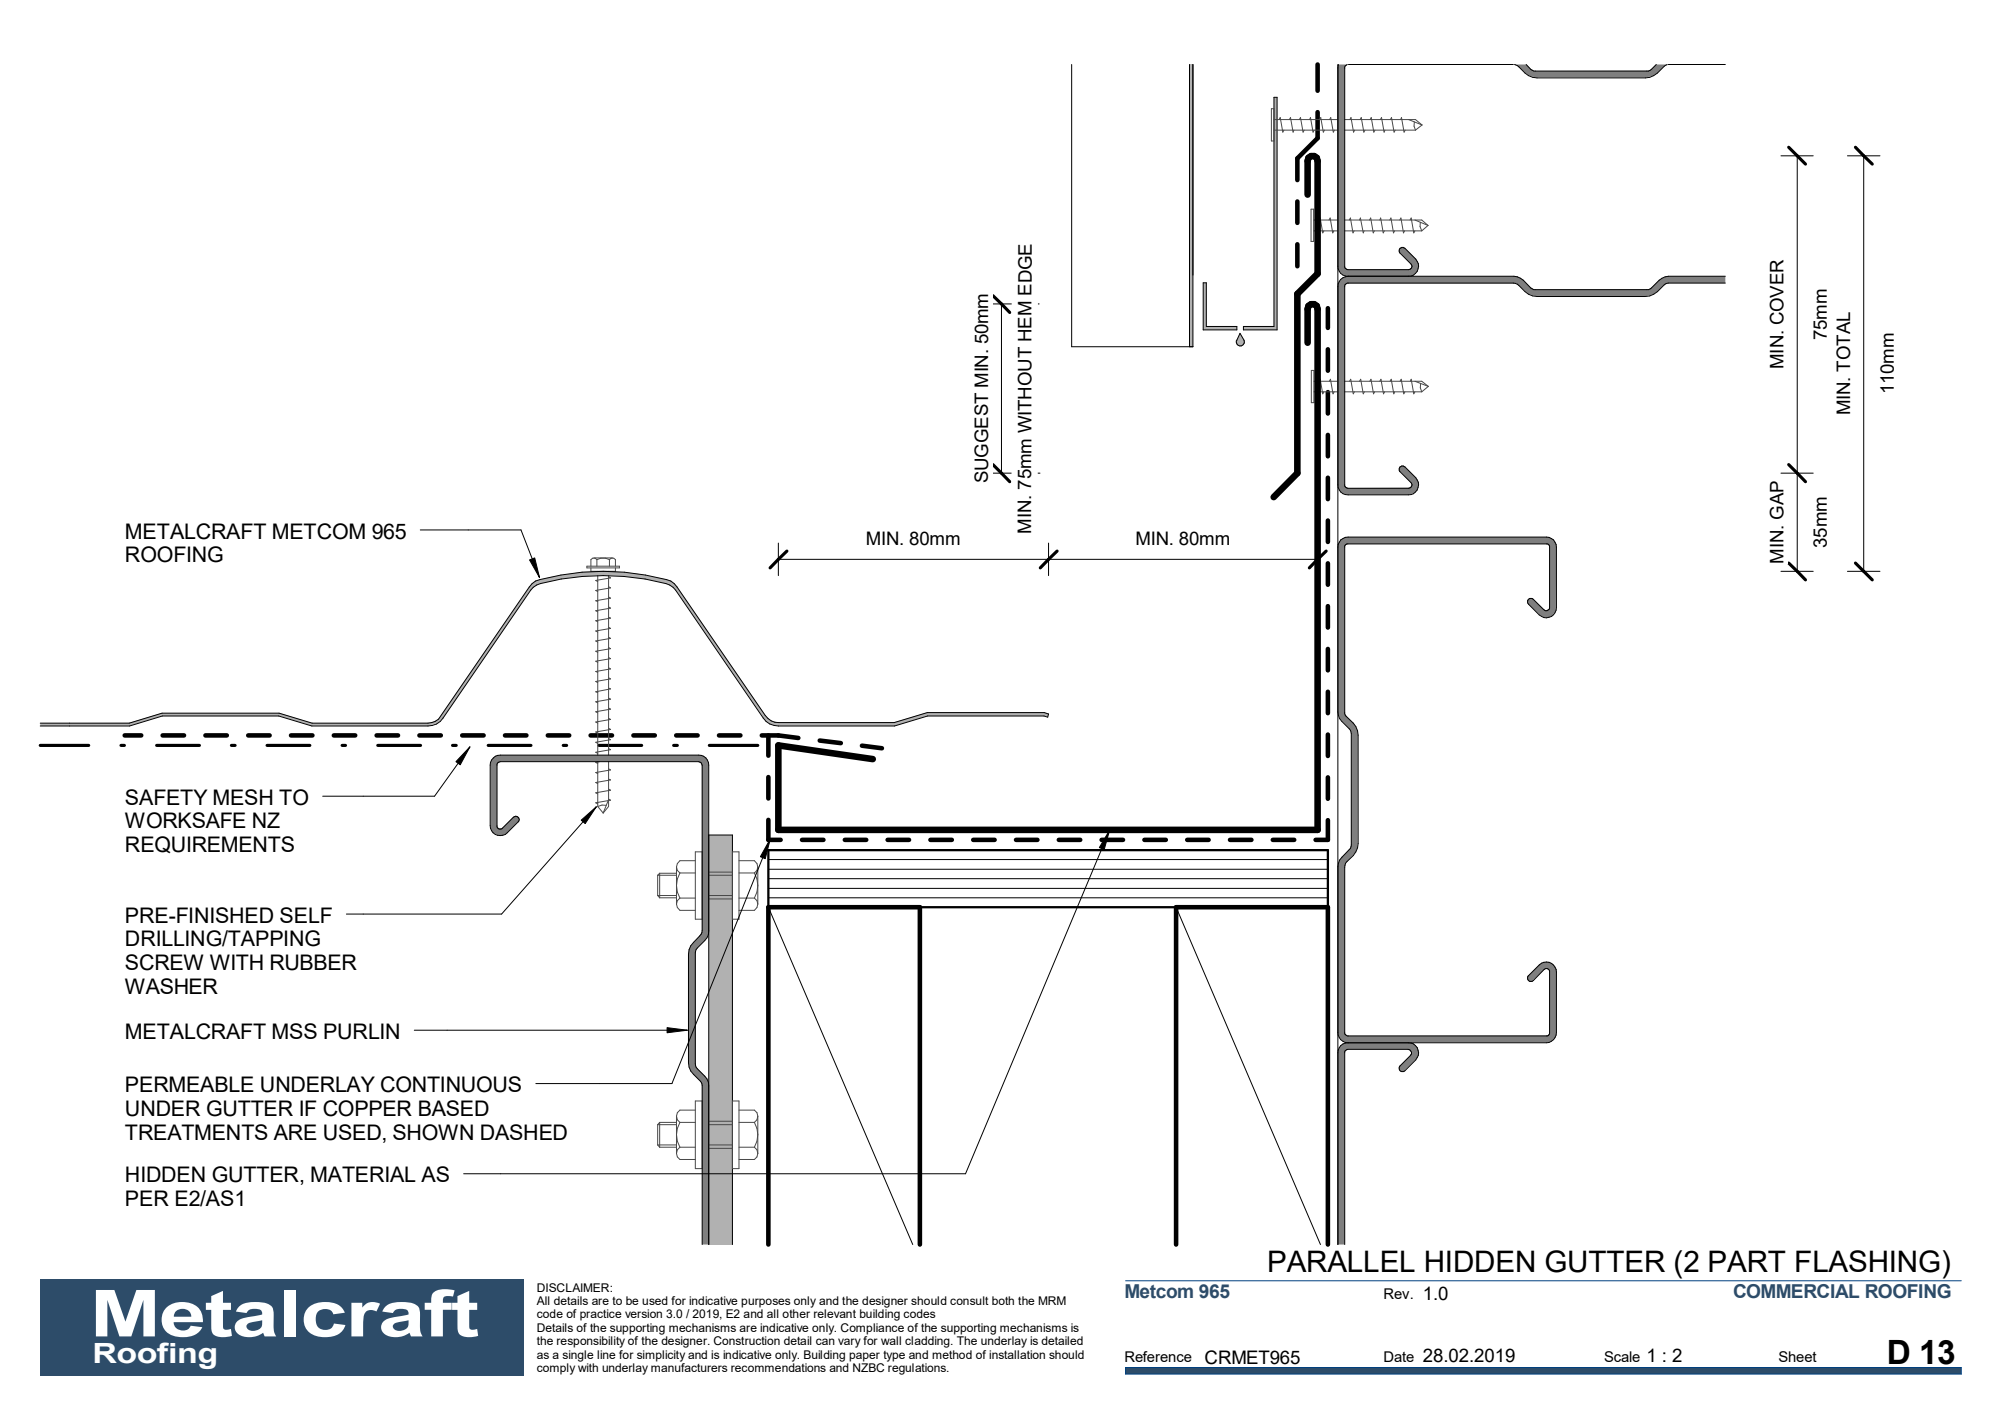 The image size is (2002, 1415). Describe the element at coordinates (1622, 1356) in the document. I see `Scale` at that location.
